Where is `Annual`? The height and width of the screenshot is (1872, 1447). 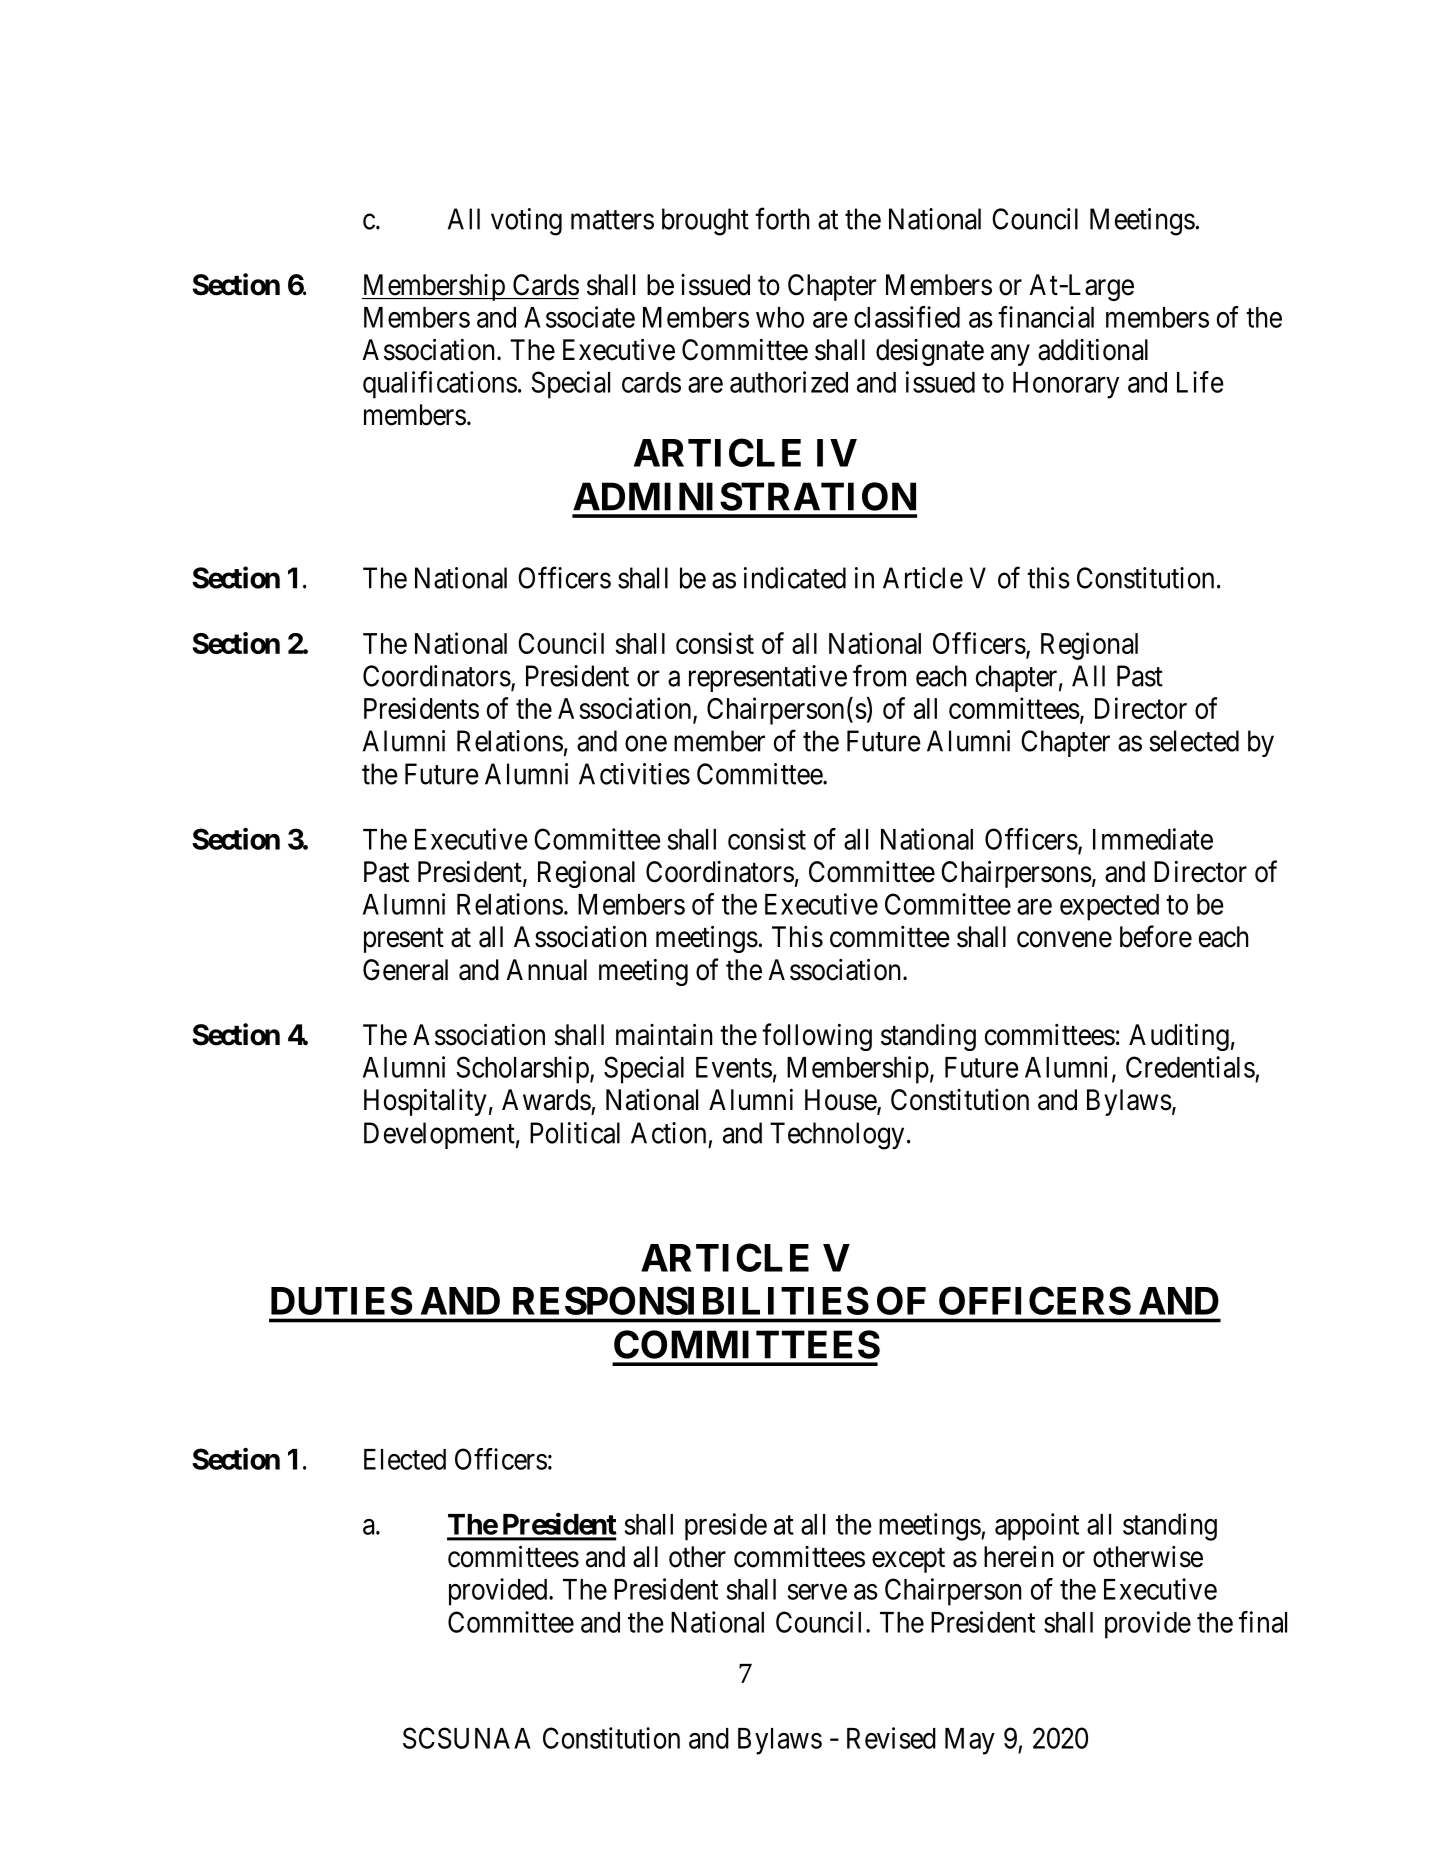 Annual is located at coordinates (546, 970).
